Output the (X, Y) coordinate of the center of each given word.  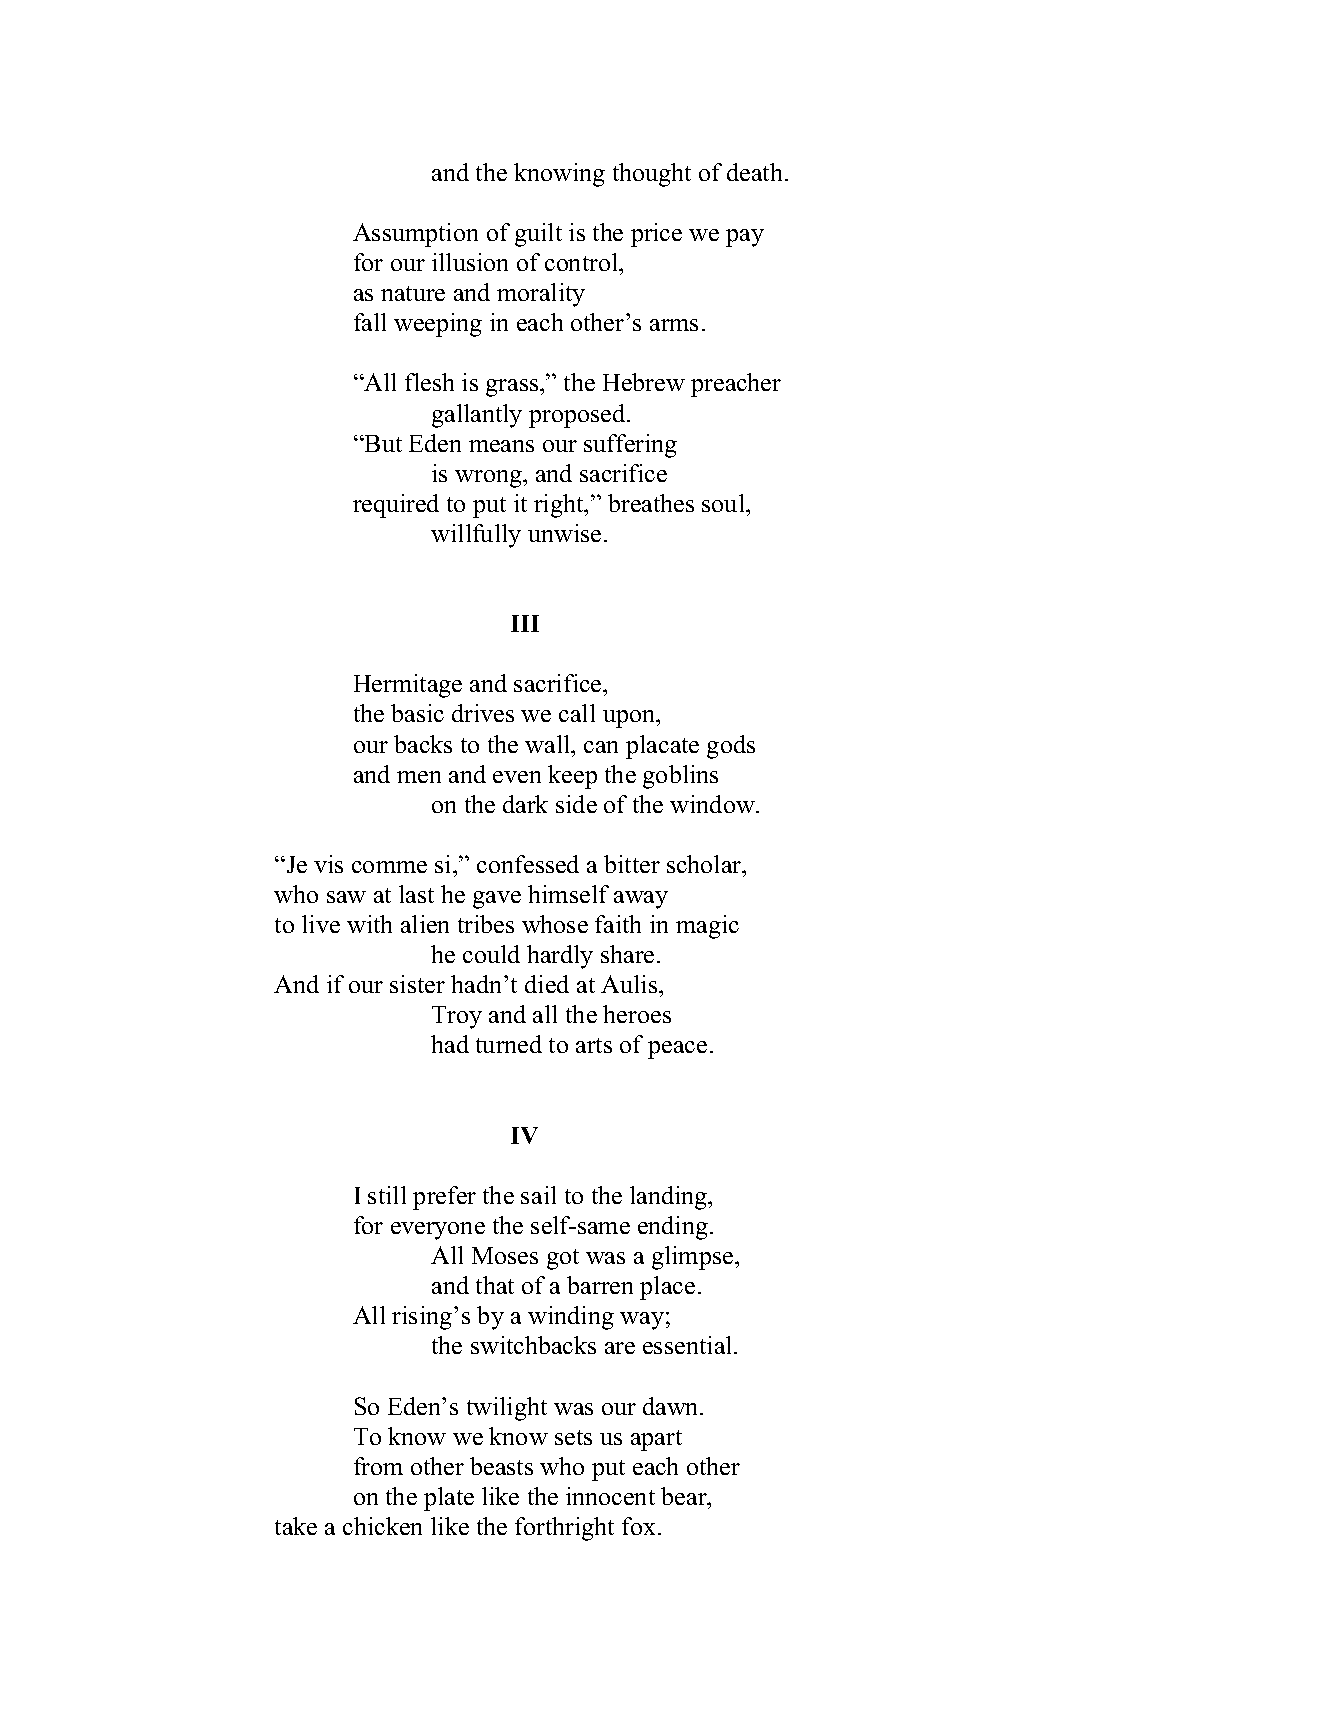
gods (731, 747)
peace (677, 1050)
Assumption (415, 235)
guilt (538, 235)
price (656, 235)
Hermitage (408, 686)
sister (417, 984)
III (525, 623)
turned (509, 1044)
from (378, 1466)
